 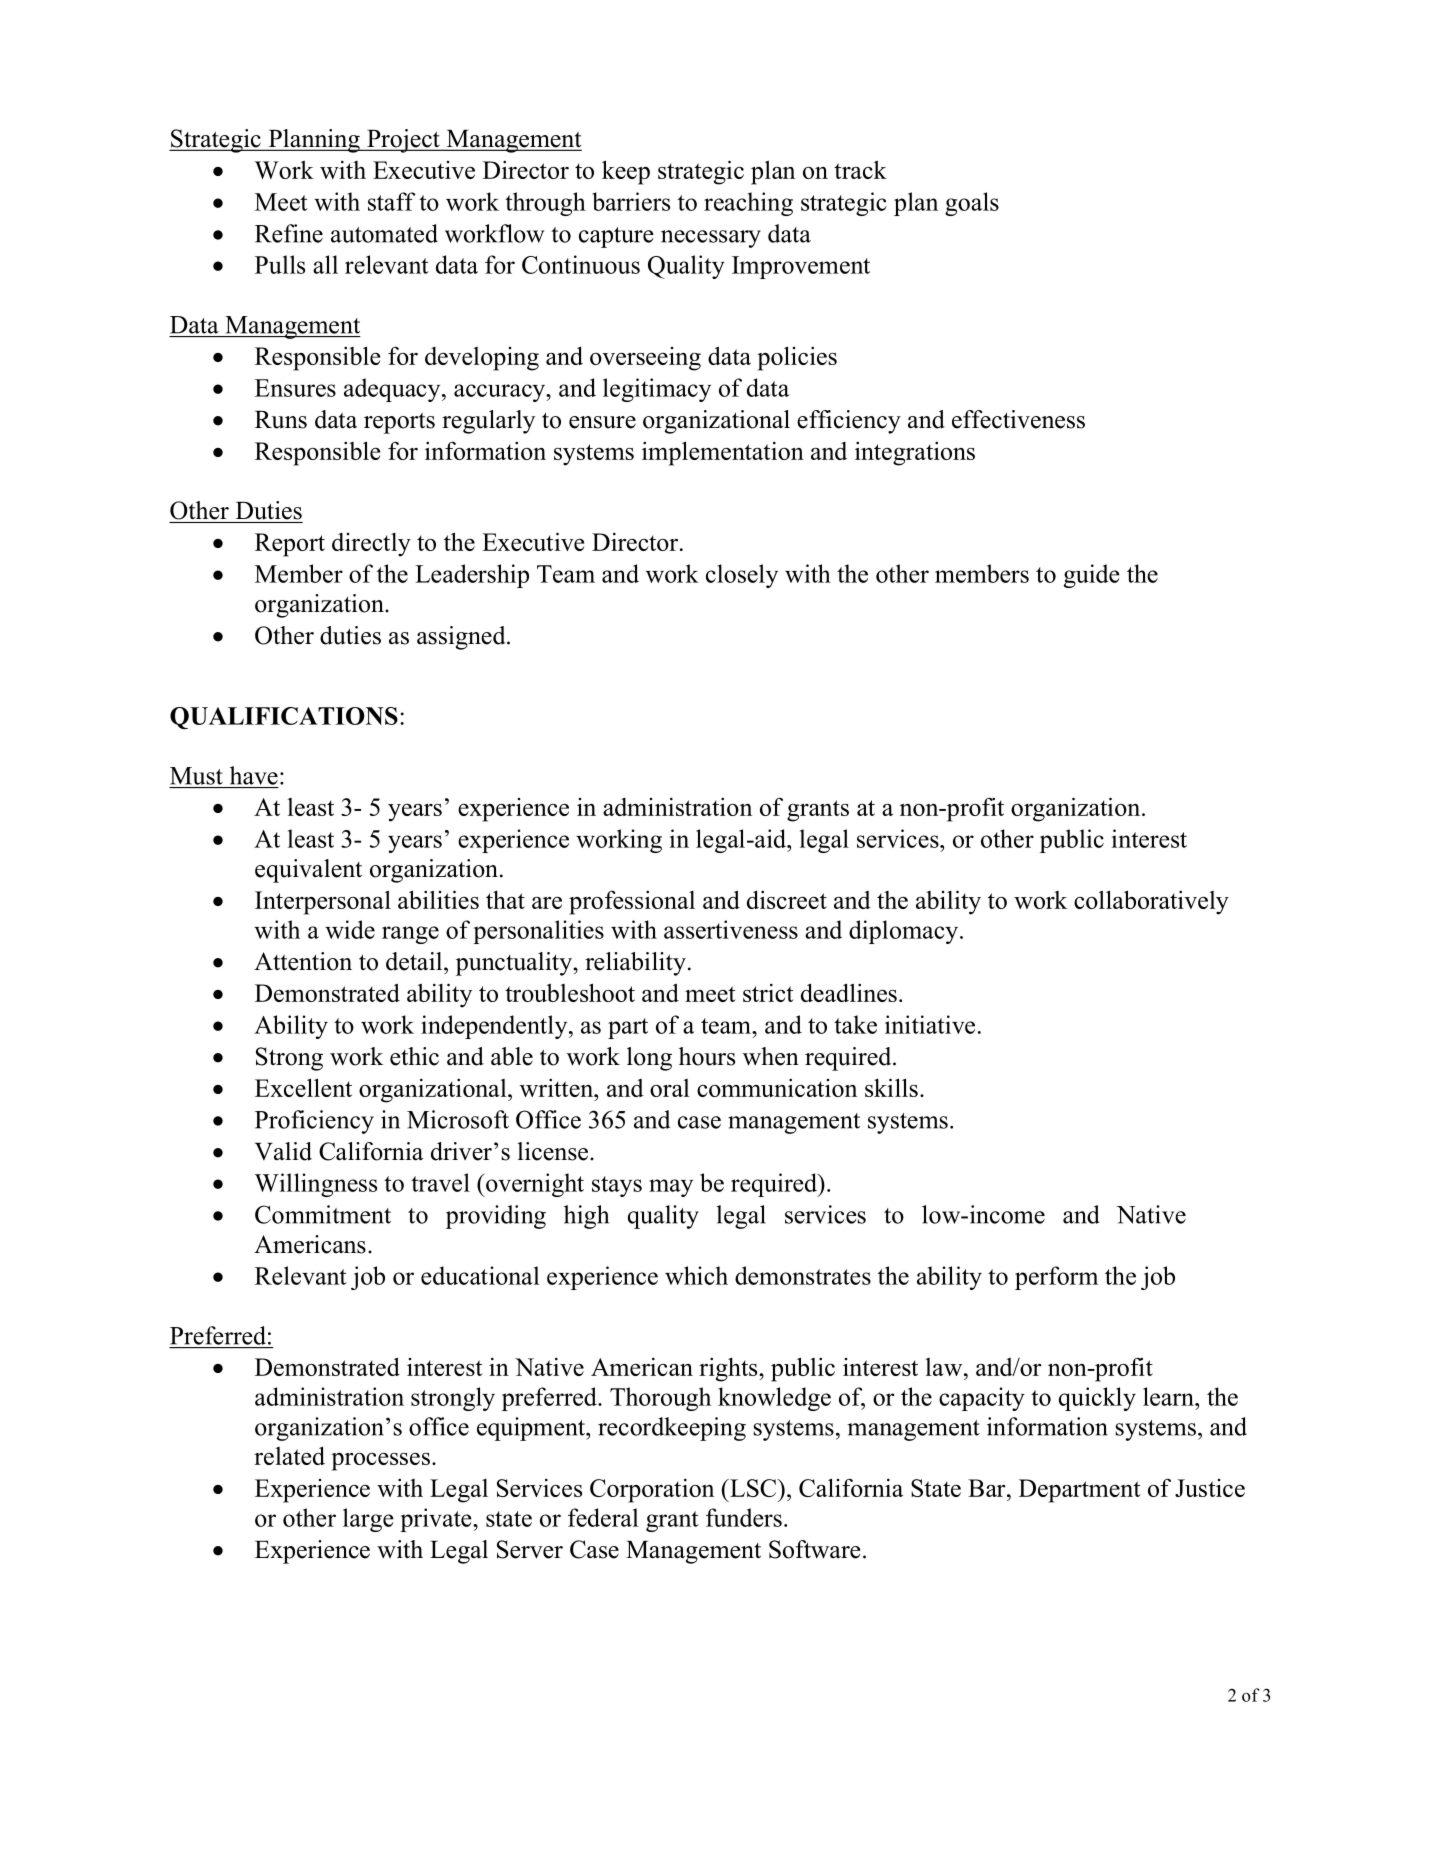 What do you see at coordinates (748, 204) in the screenshot?
I see `reaching` at bounding box center [748, 204].
